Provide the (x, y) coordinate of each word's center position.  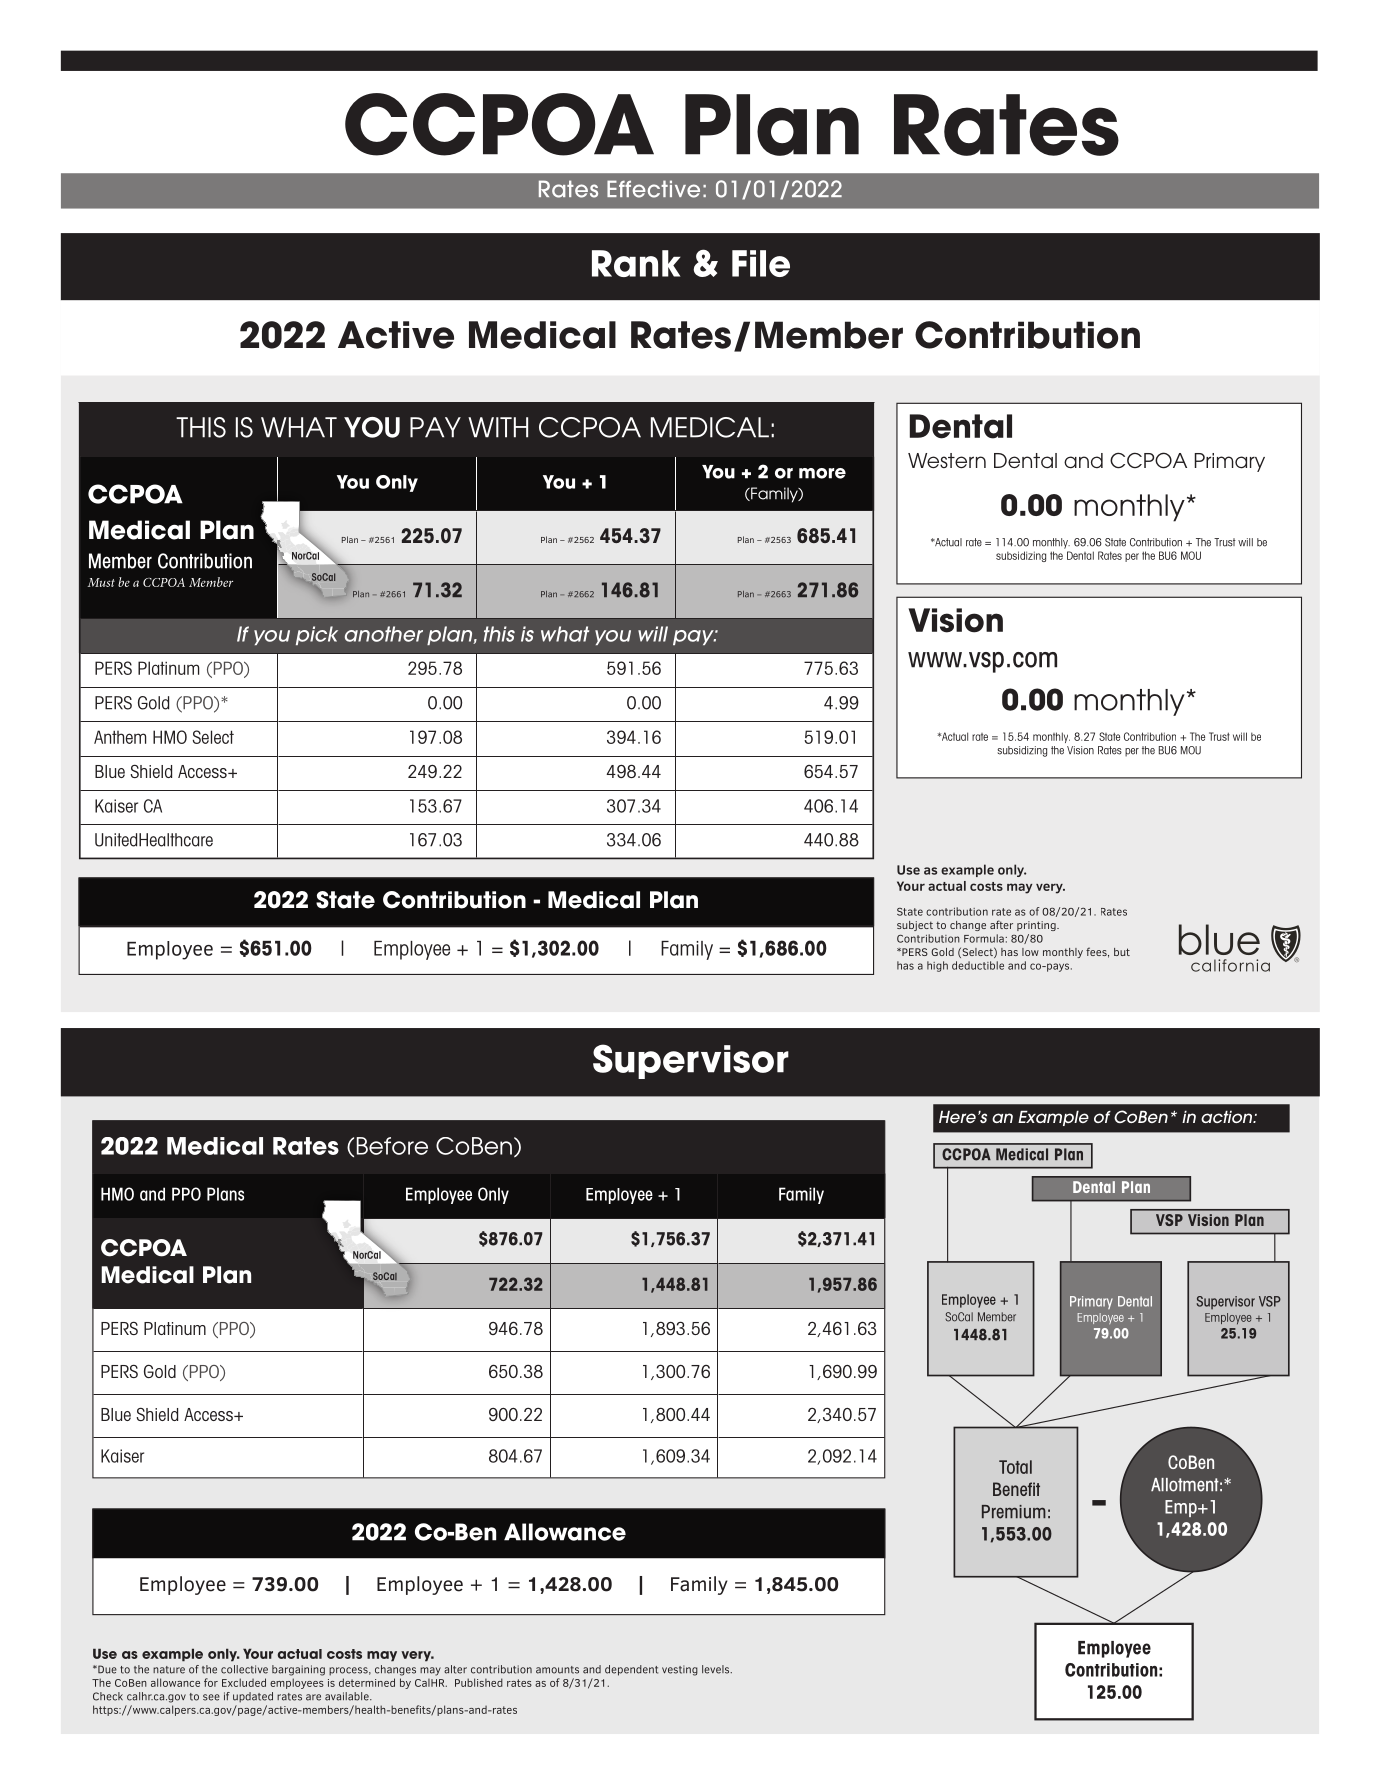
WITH (498, 427)
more (822, 473)
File (761, 263)
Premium (1014, 1512)
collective (244, 1669)
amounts (557, 1670)
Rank (636, 263)
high (937, 966)
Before (392, 1146)
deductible (978, 965)
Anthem (120, 737)
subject (915, 926)
